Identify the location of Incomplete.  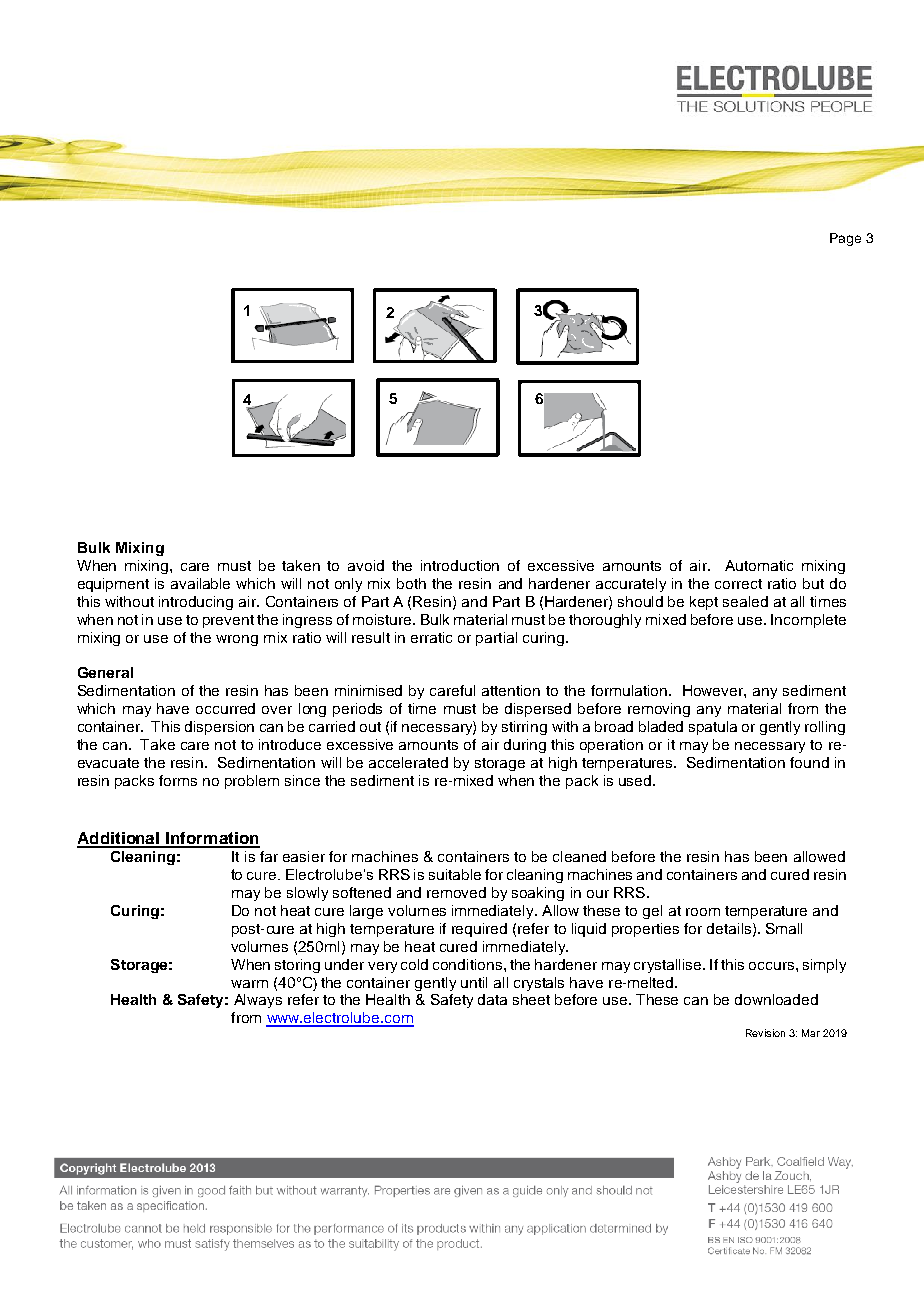
(808, 621).
